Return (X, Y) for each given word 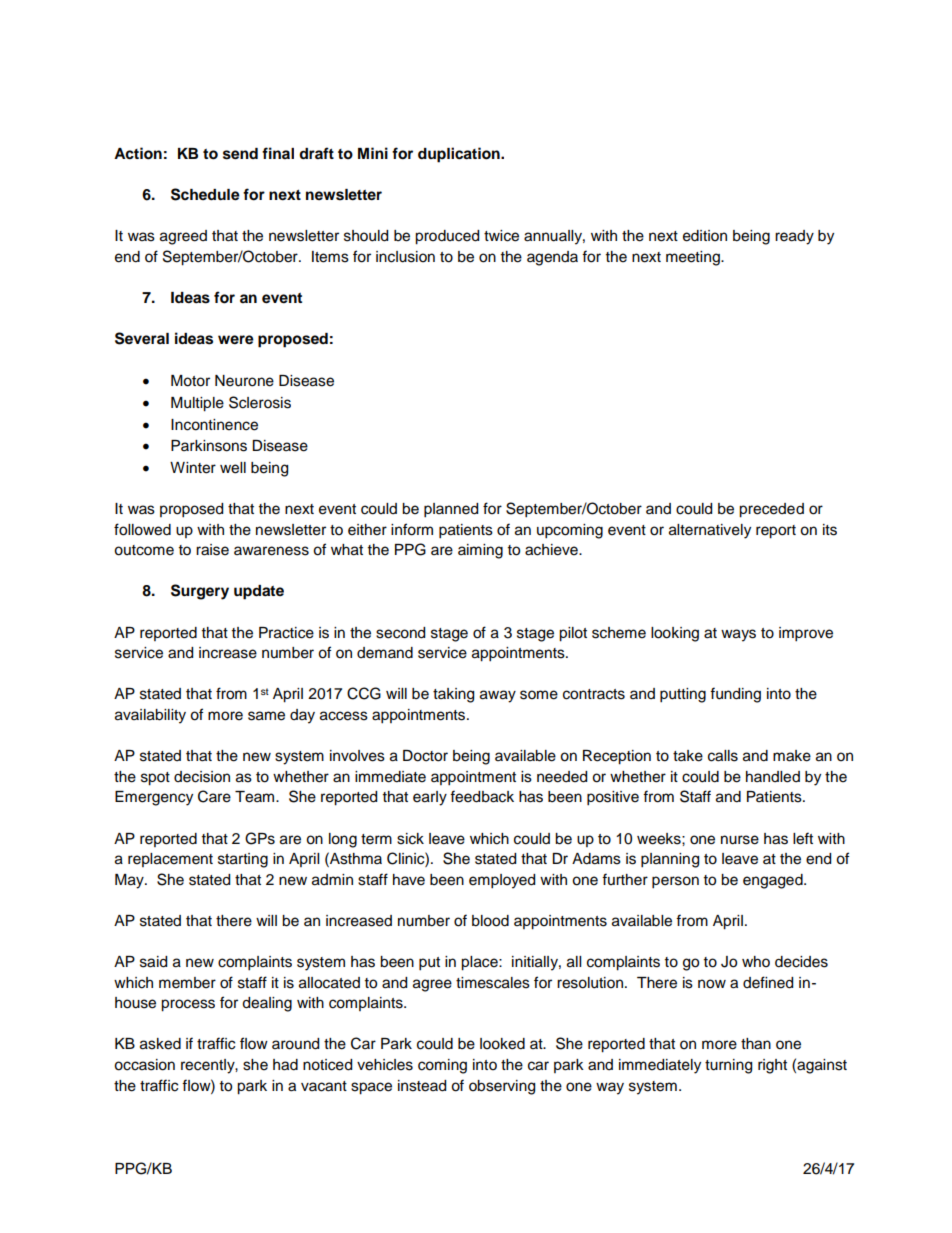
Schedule (205, 194)
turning (728, 1066)
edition (705, 236)
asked (160, 1044)
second (400, 633)
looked (502, 1044)
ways (738, 635)
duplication (460, 155)
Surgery (200, 592)
